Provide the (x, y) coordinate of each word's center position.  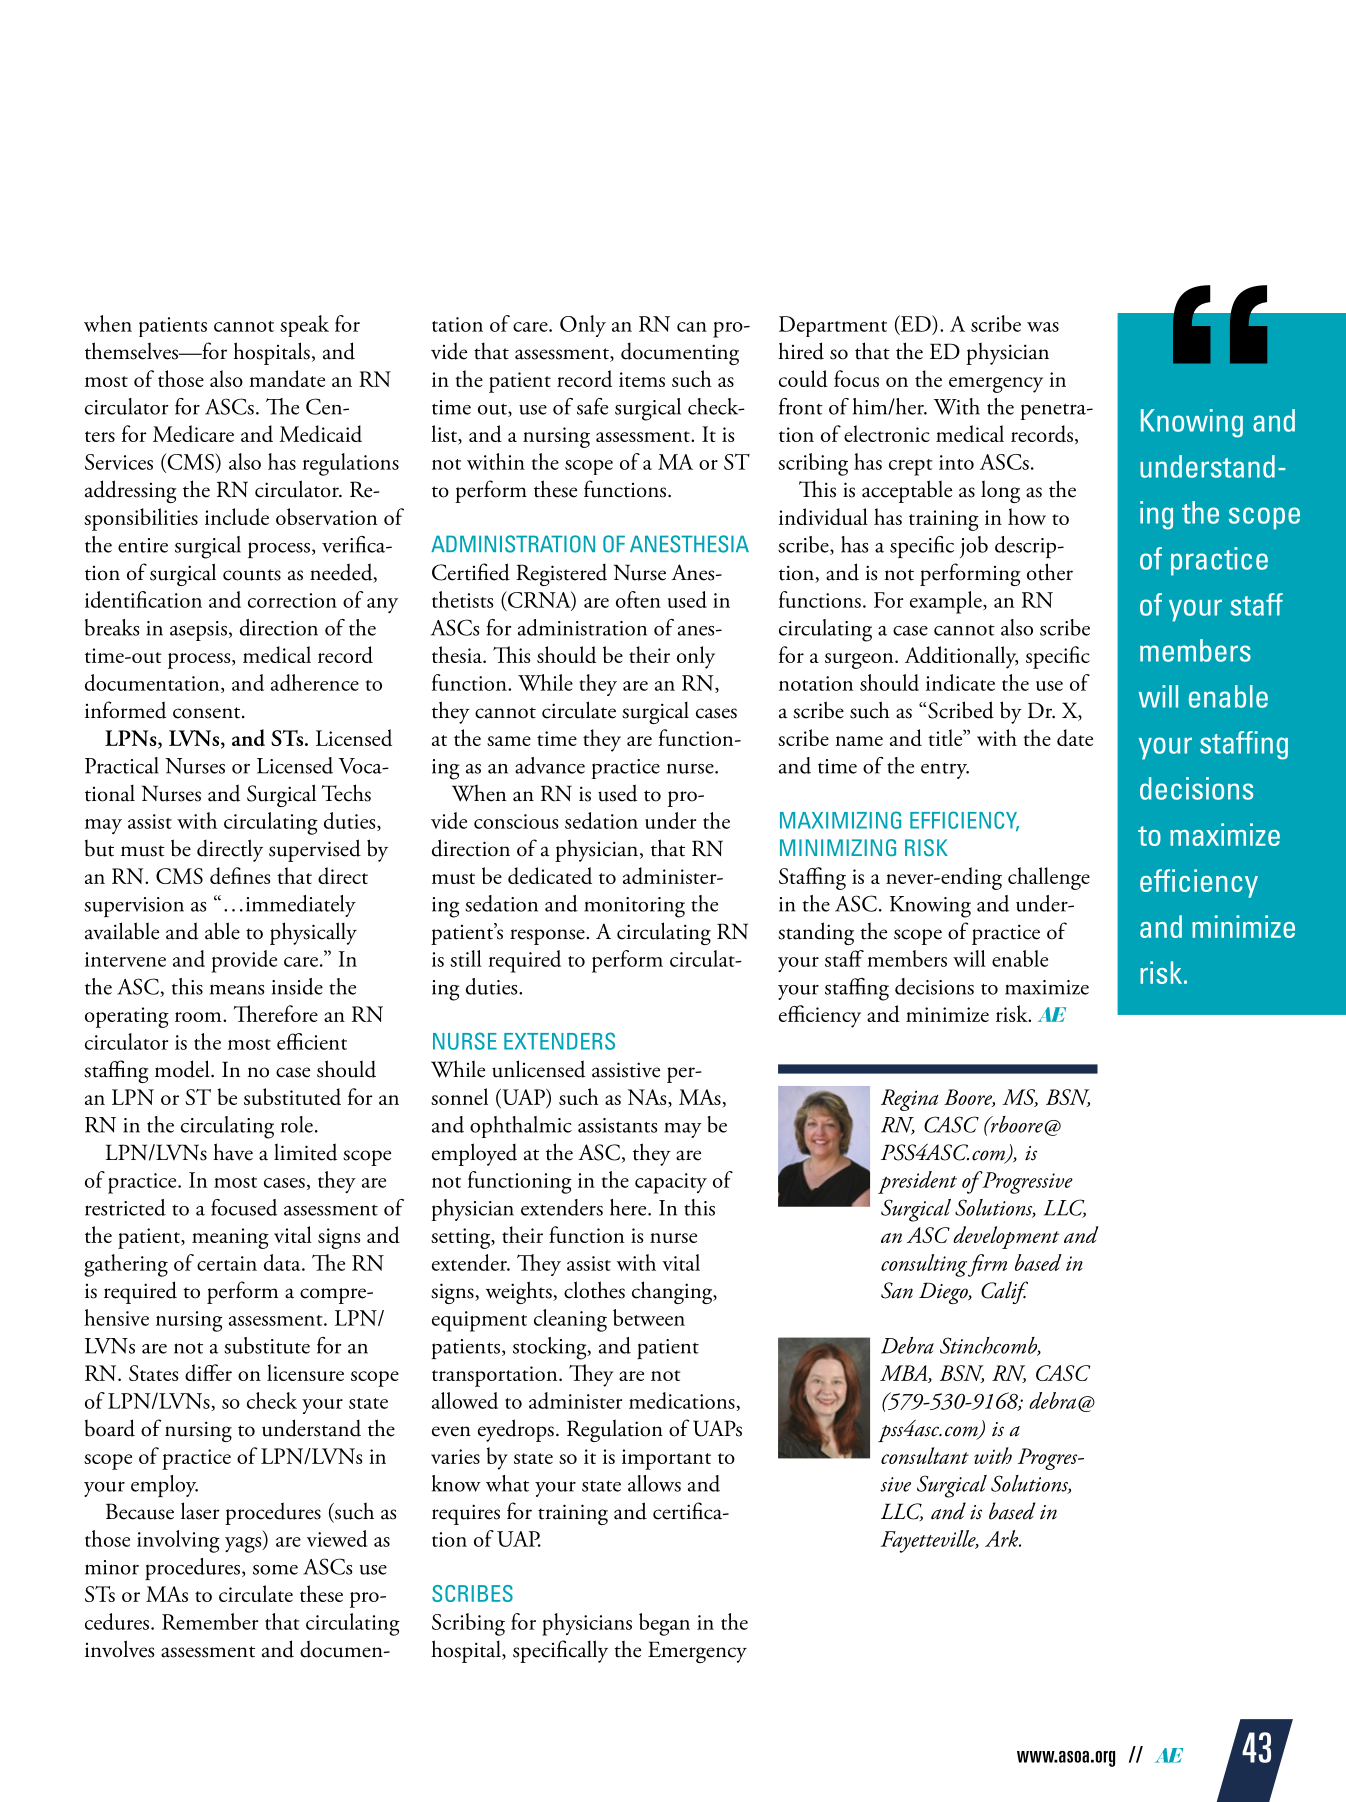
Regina (910, 1100)
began (664, 1624)
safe (592, 406)
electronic (887, 433)
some (275, 1569)
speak (304, 326)
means (237, 989)
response (548, 937)
